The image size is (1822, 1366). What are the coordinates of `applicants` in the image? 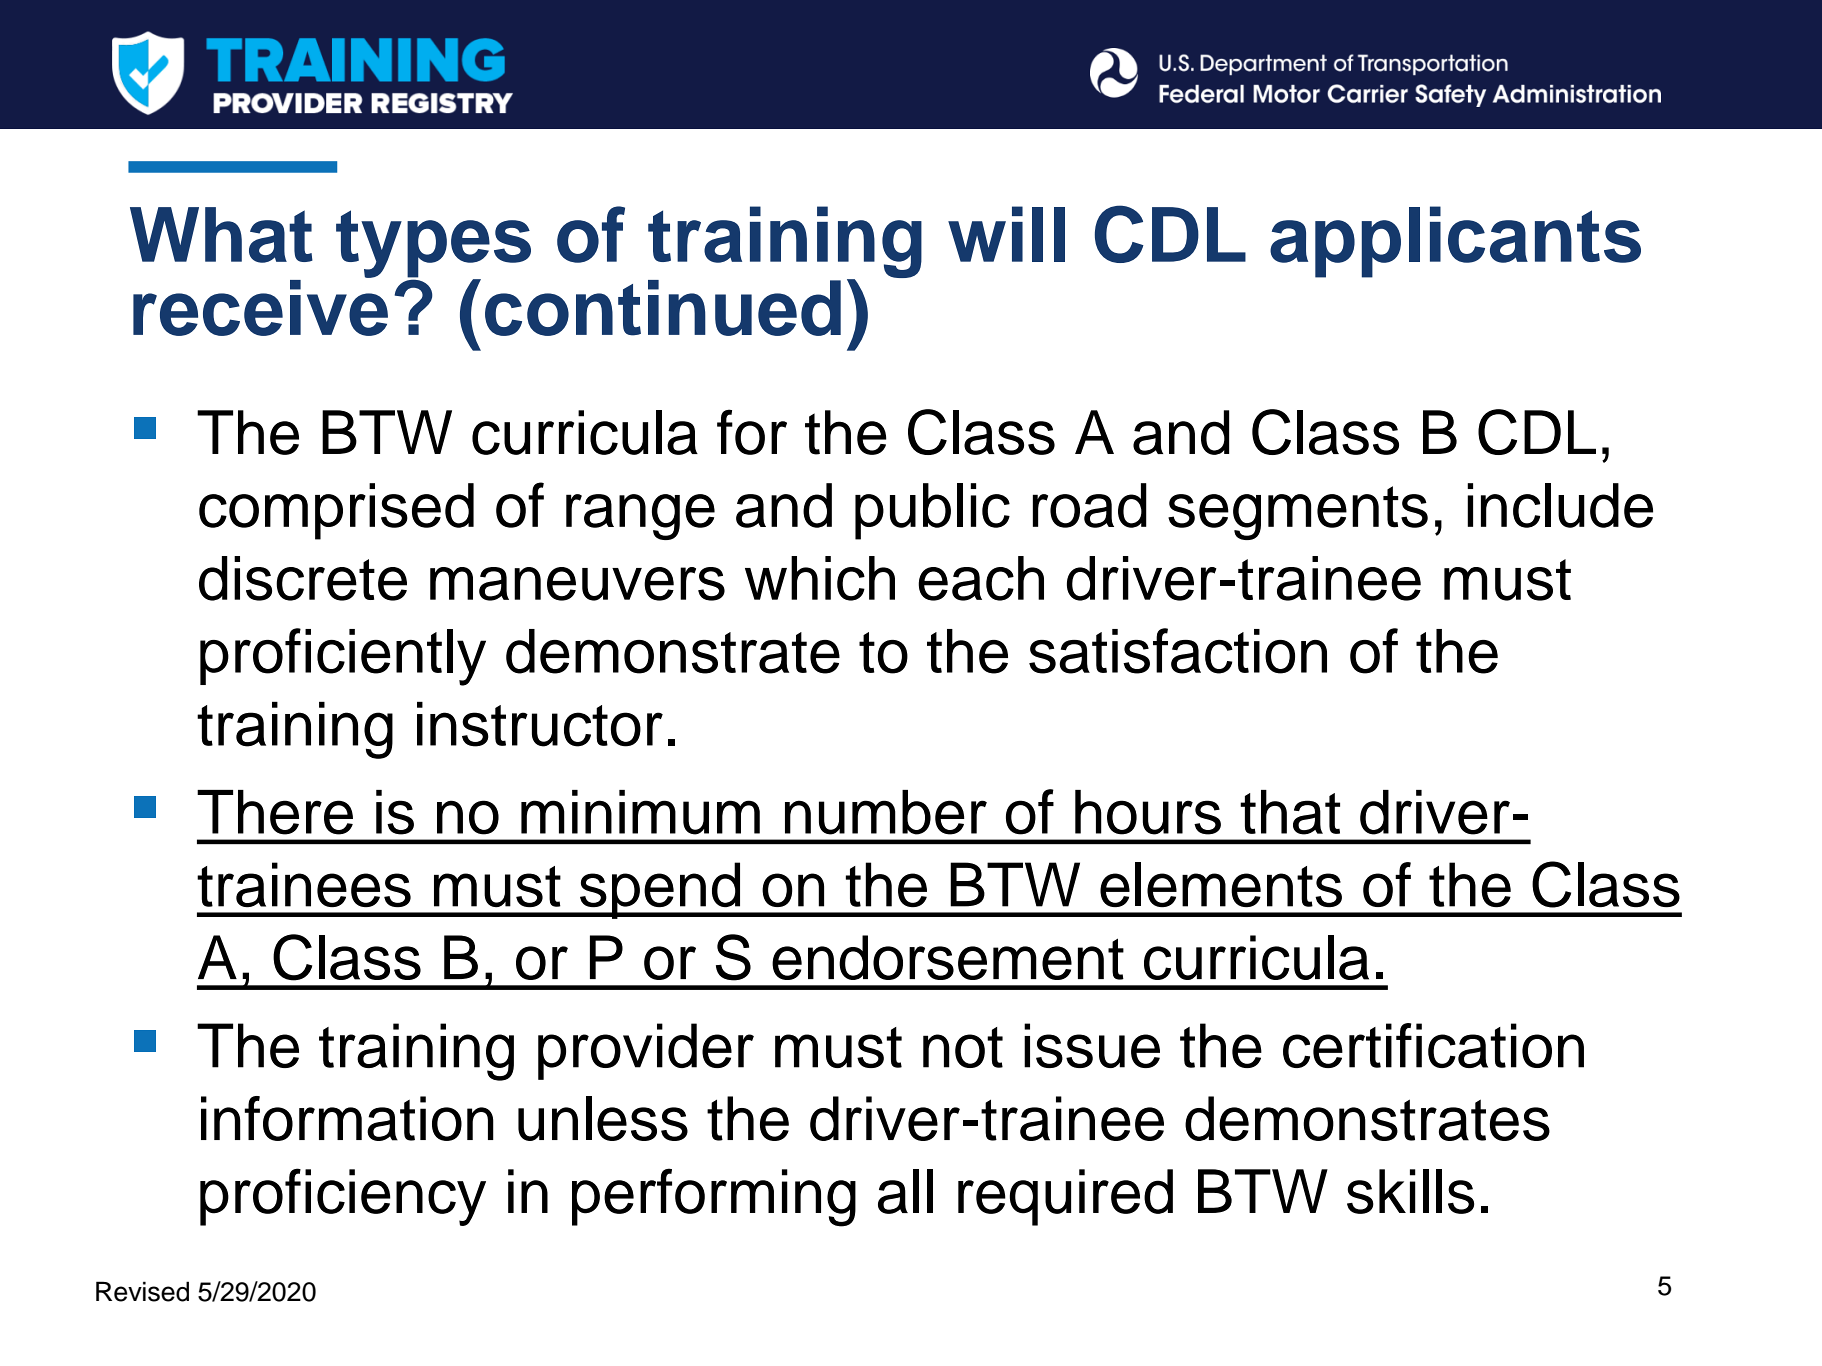 It's located at (1455, 242).
